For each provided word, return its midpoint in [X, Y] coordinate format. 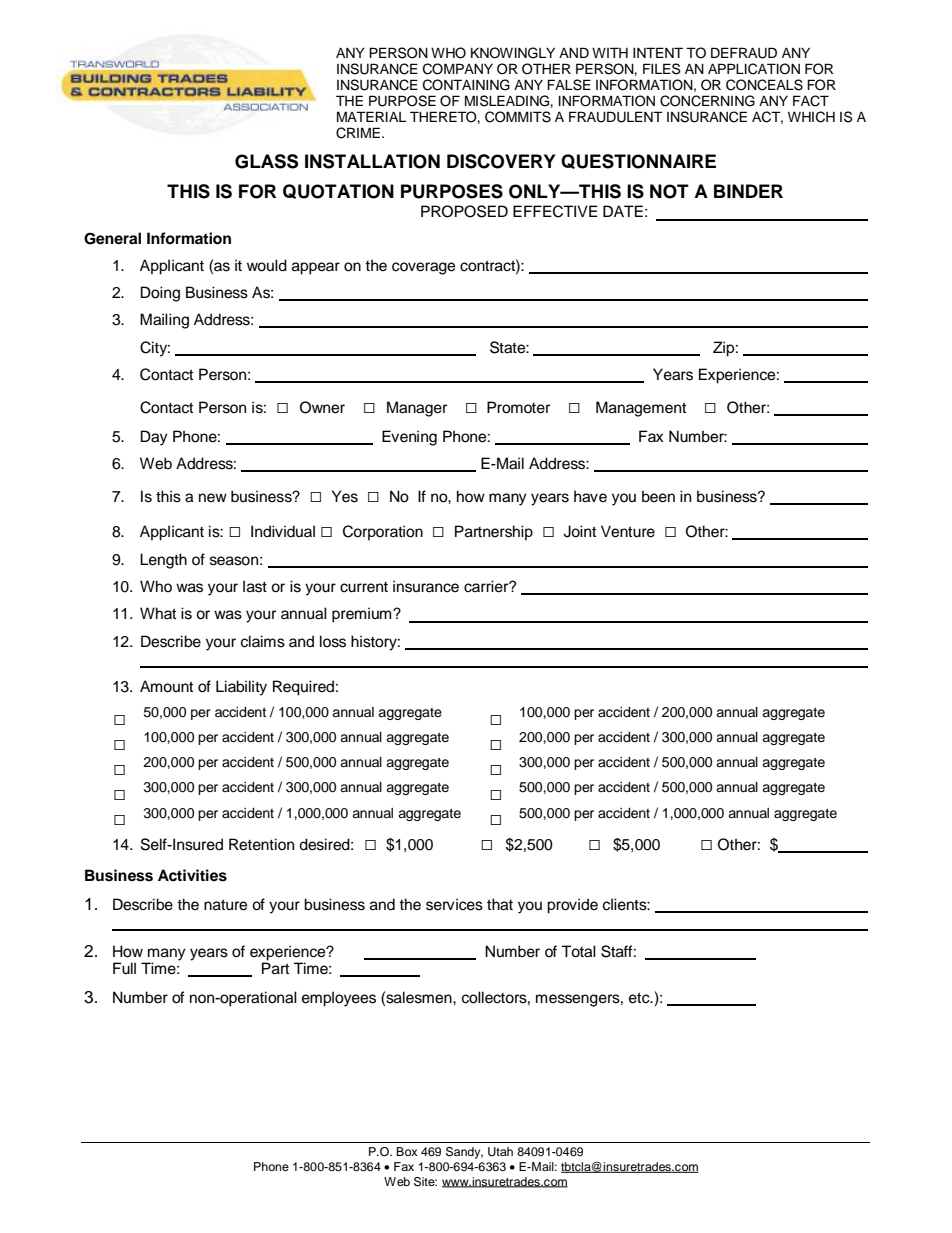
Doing [160, 294]
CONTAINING [466, 85]
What [158, 613]
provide [572, 906]
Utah [500, 1152]
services [454, 904]
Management [641, 409]
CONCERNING [707, 101]
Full [124, 968]
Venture [628, 531]
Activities [192, 875]
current [364, 587]
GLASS [266, 161]
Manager [417, 409]
